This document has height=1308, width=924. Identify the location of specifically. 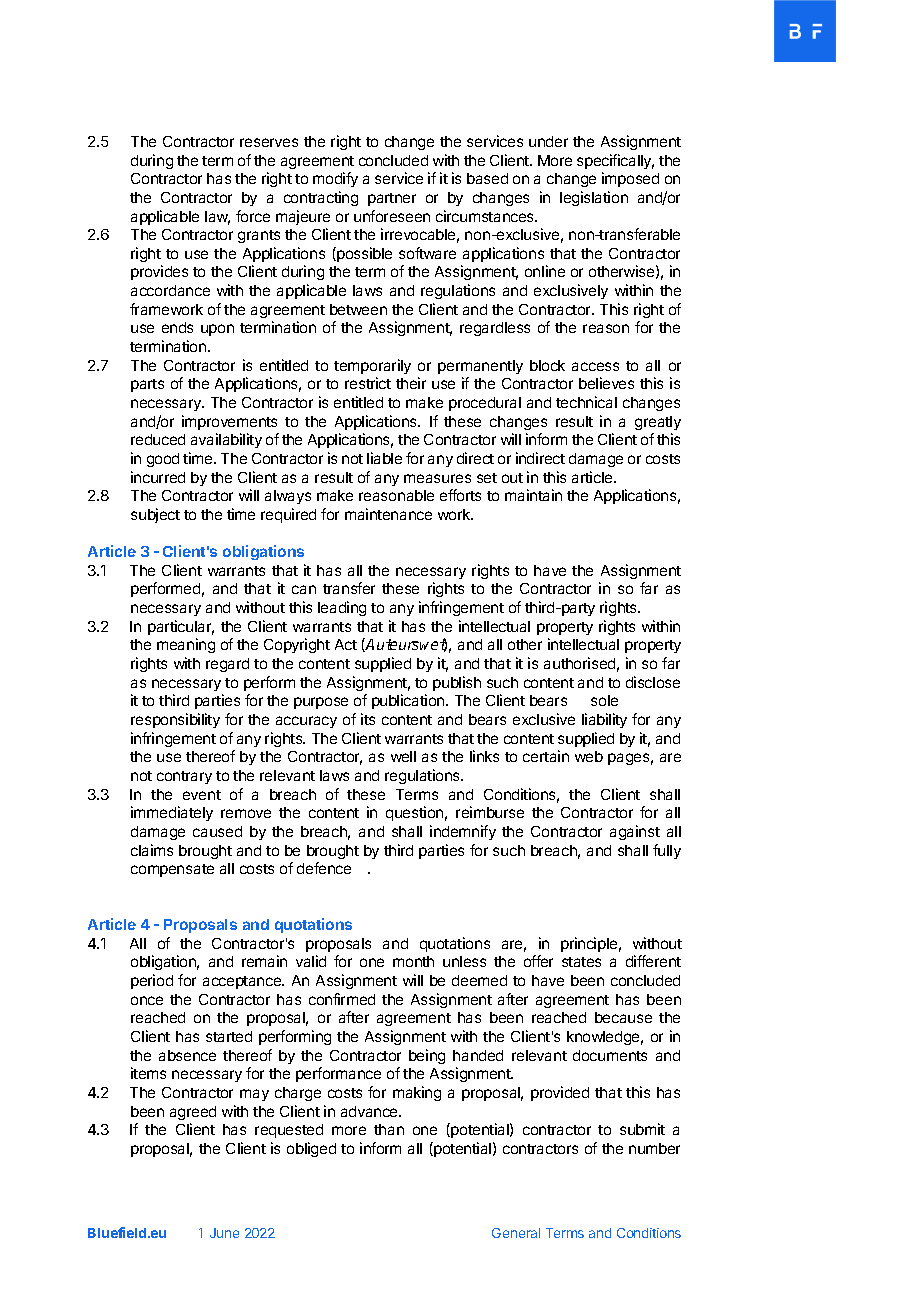
(615, 161).
